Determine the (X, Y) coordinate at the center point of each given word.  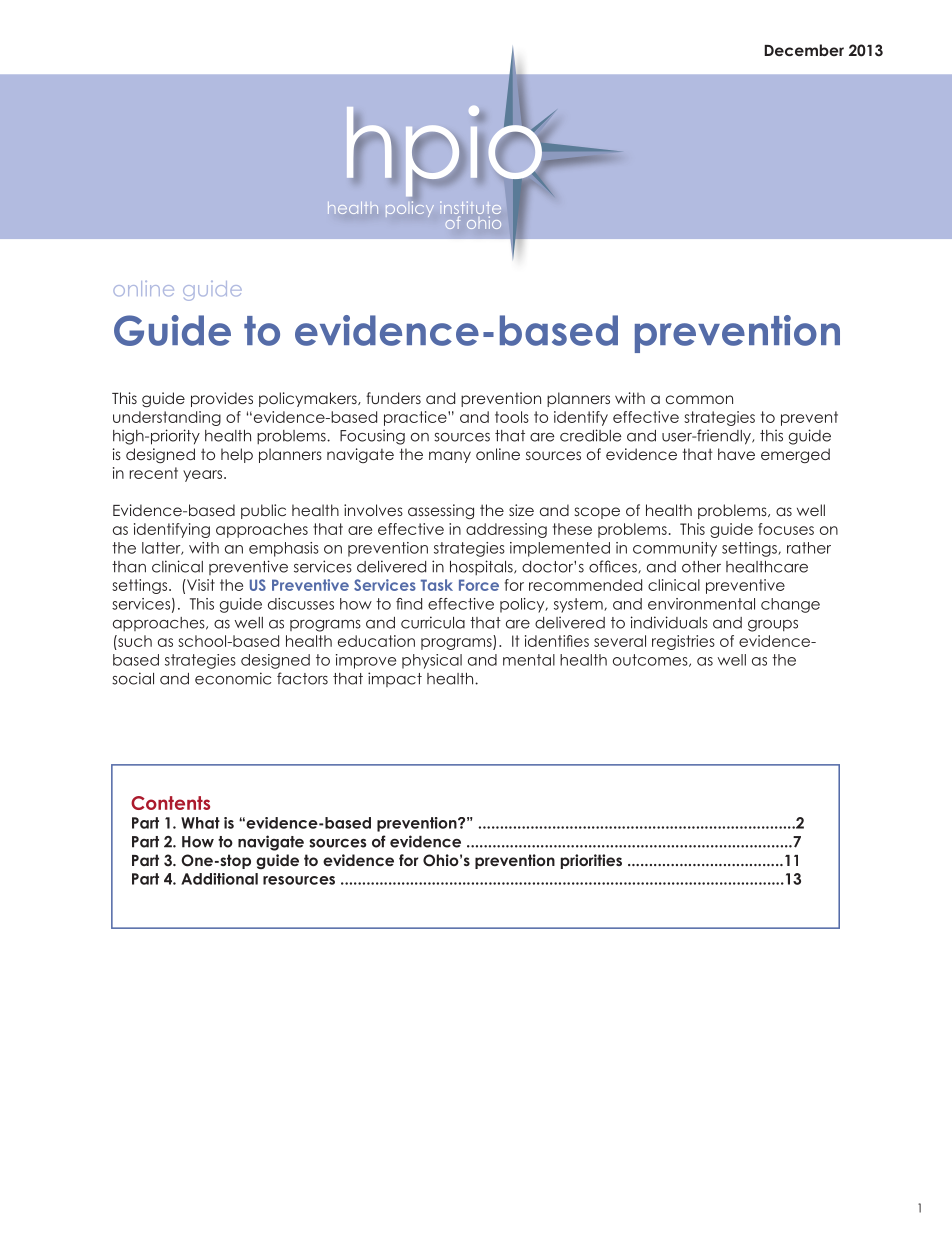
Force (479, 585)
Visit (200, 585)
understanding (167, 418)
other (701, 567)
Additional (219, 879)
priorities (591, 861)
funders (393, 398)
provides (222, 399)
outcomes (651, 660)
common (699, 399)
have (736, 454)
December (804, 50)
